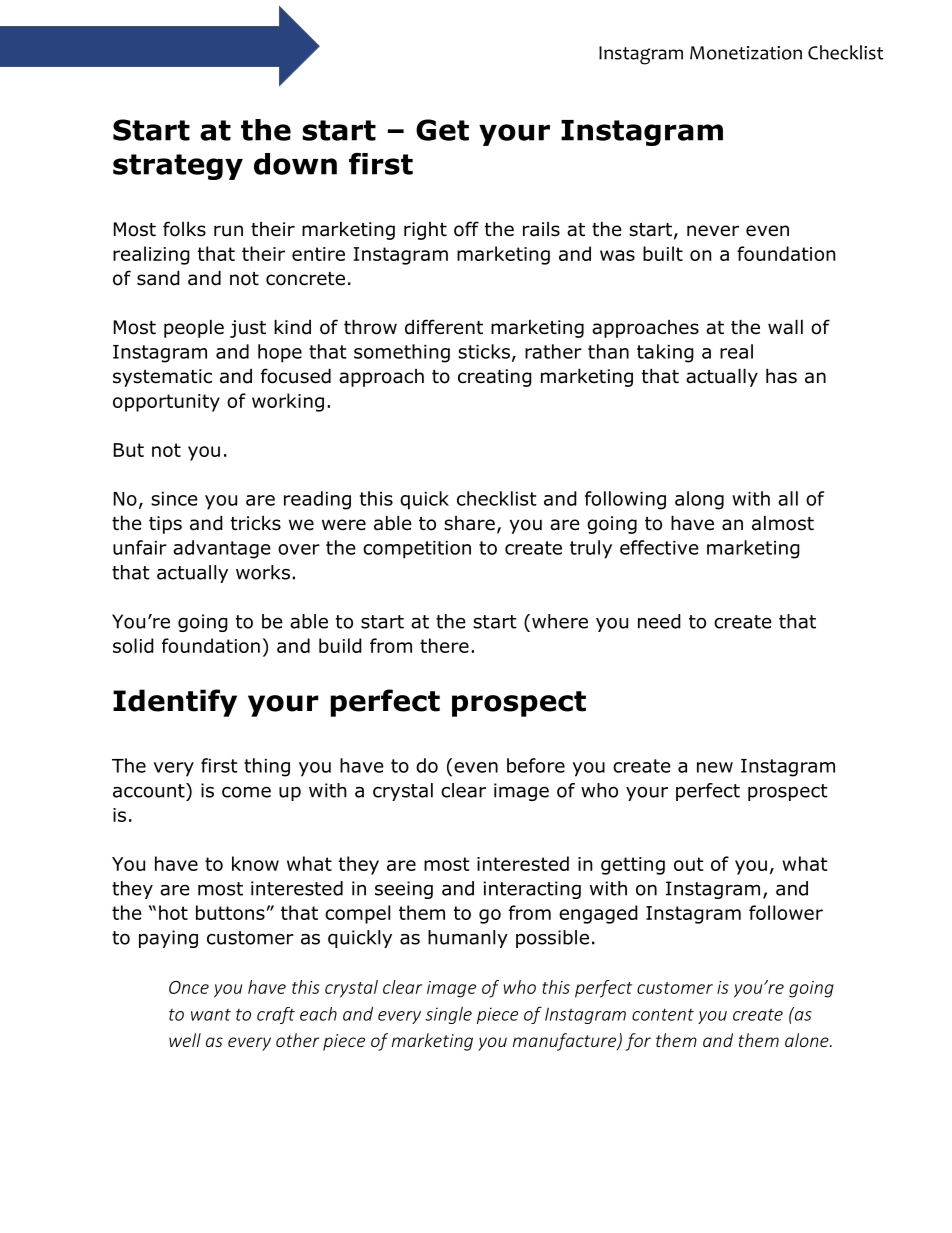  Describe the element at coordinates (211, 1015) in the image. I see `want` at that location.
